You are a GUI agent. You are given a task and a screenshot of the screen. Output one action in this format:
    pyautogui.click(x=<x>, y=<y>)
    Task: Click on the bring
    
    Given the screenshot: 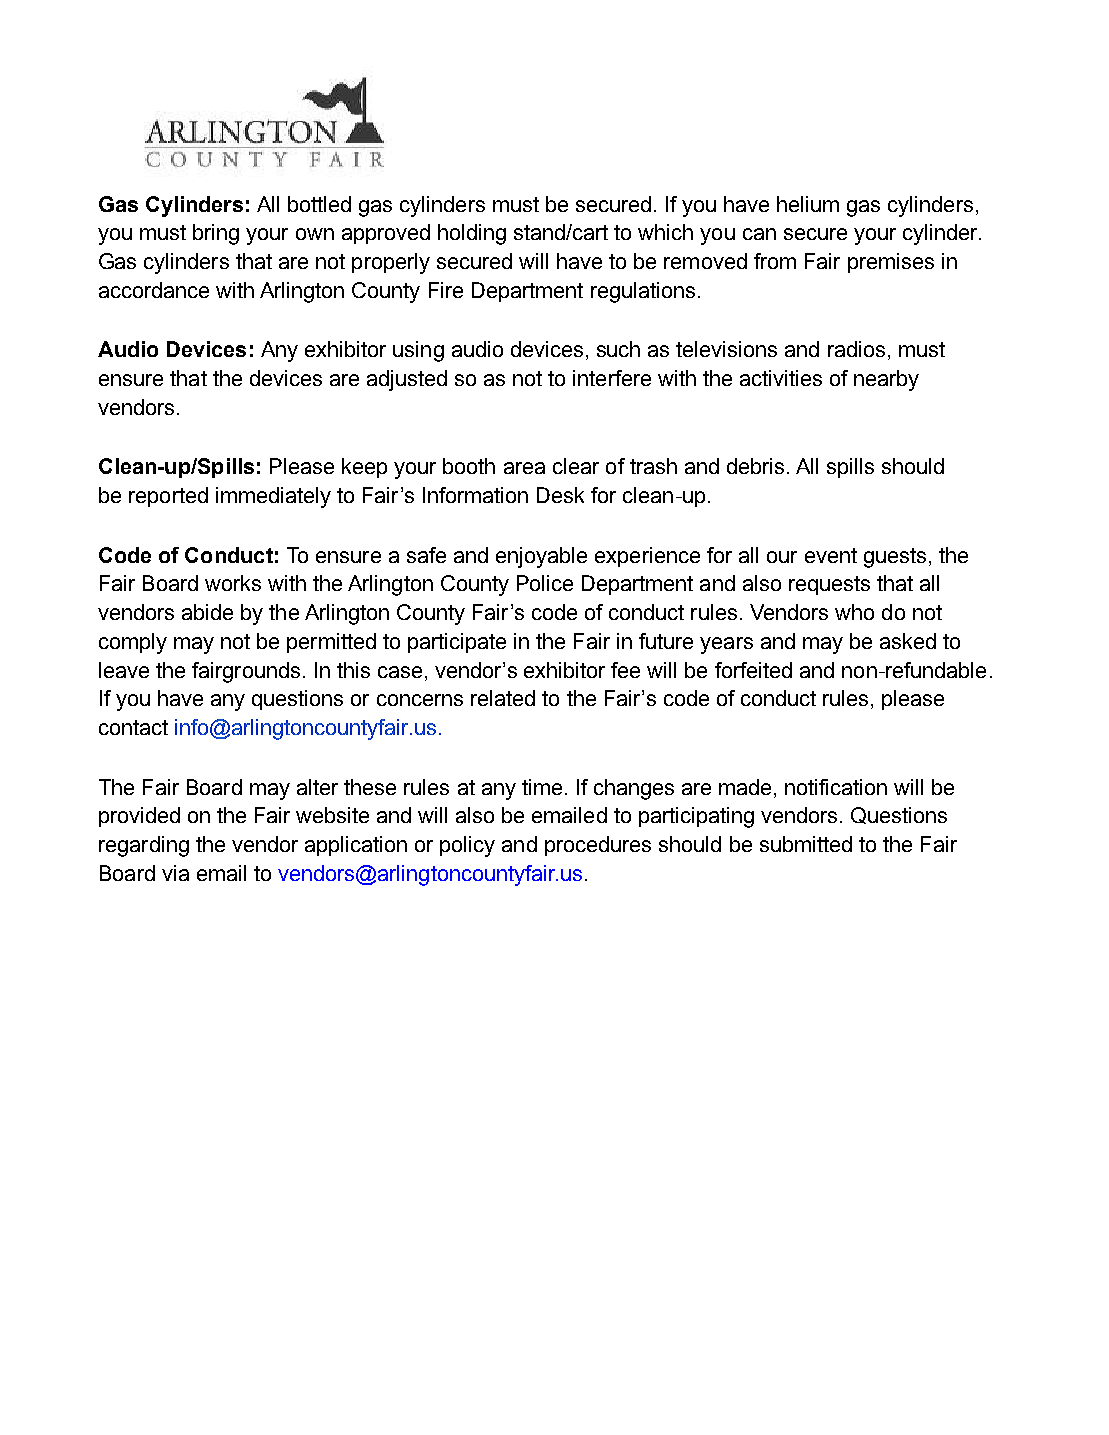 What is the action you would take?
    pyautogui.click(x=216, y=234)
